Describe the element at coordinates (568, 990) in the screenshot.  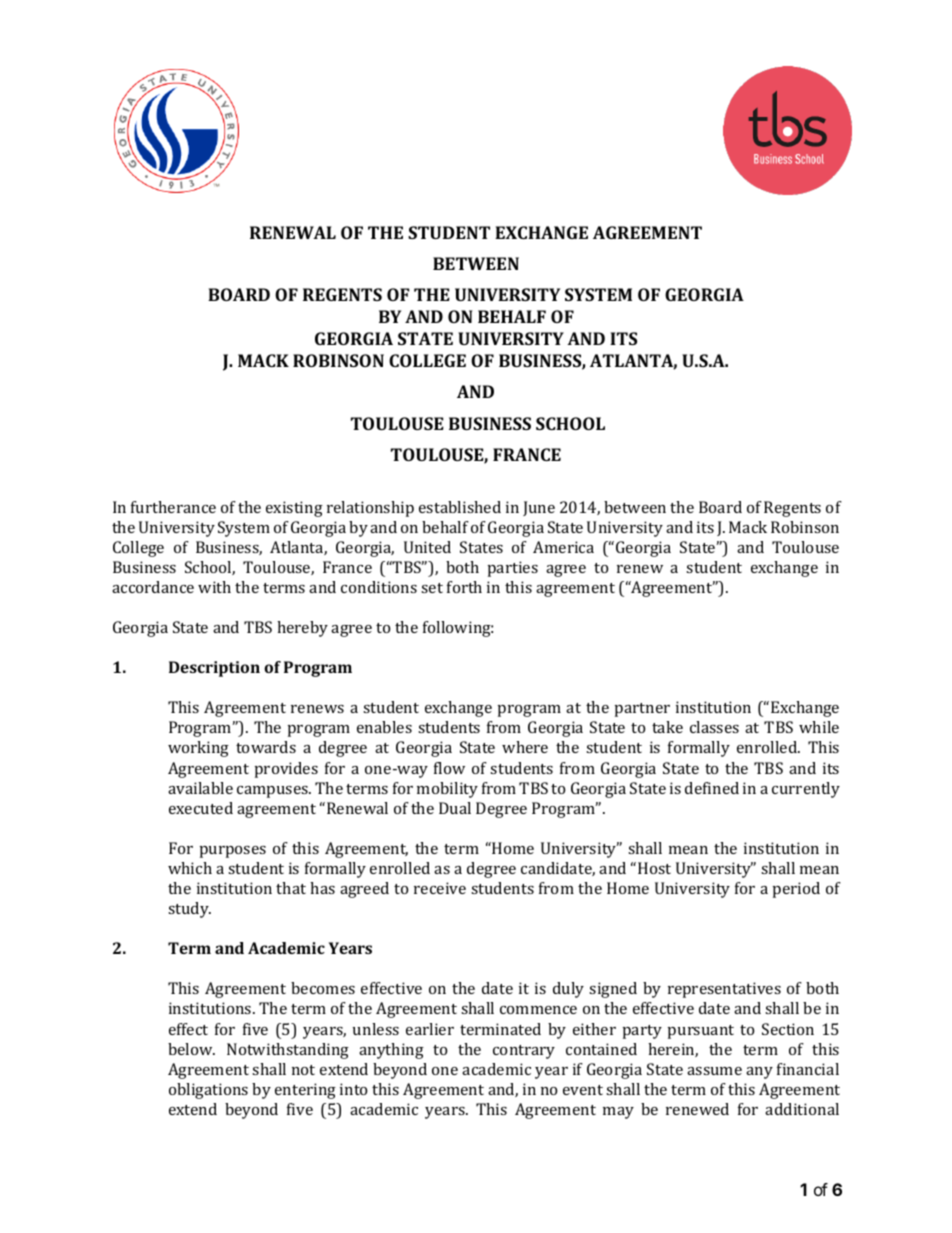
I see `duly` at that location.
